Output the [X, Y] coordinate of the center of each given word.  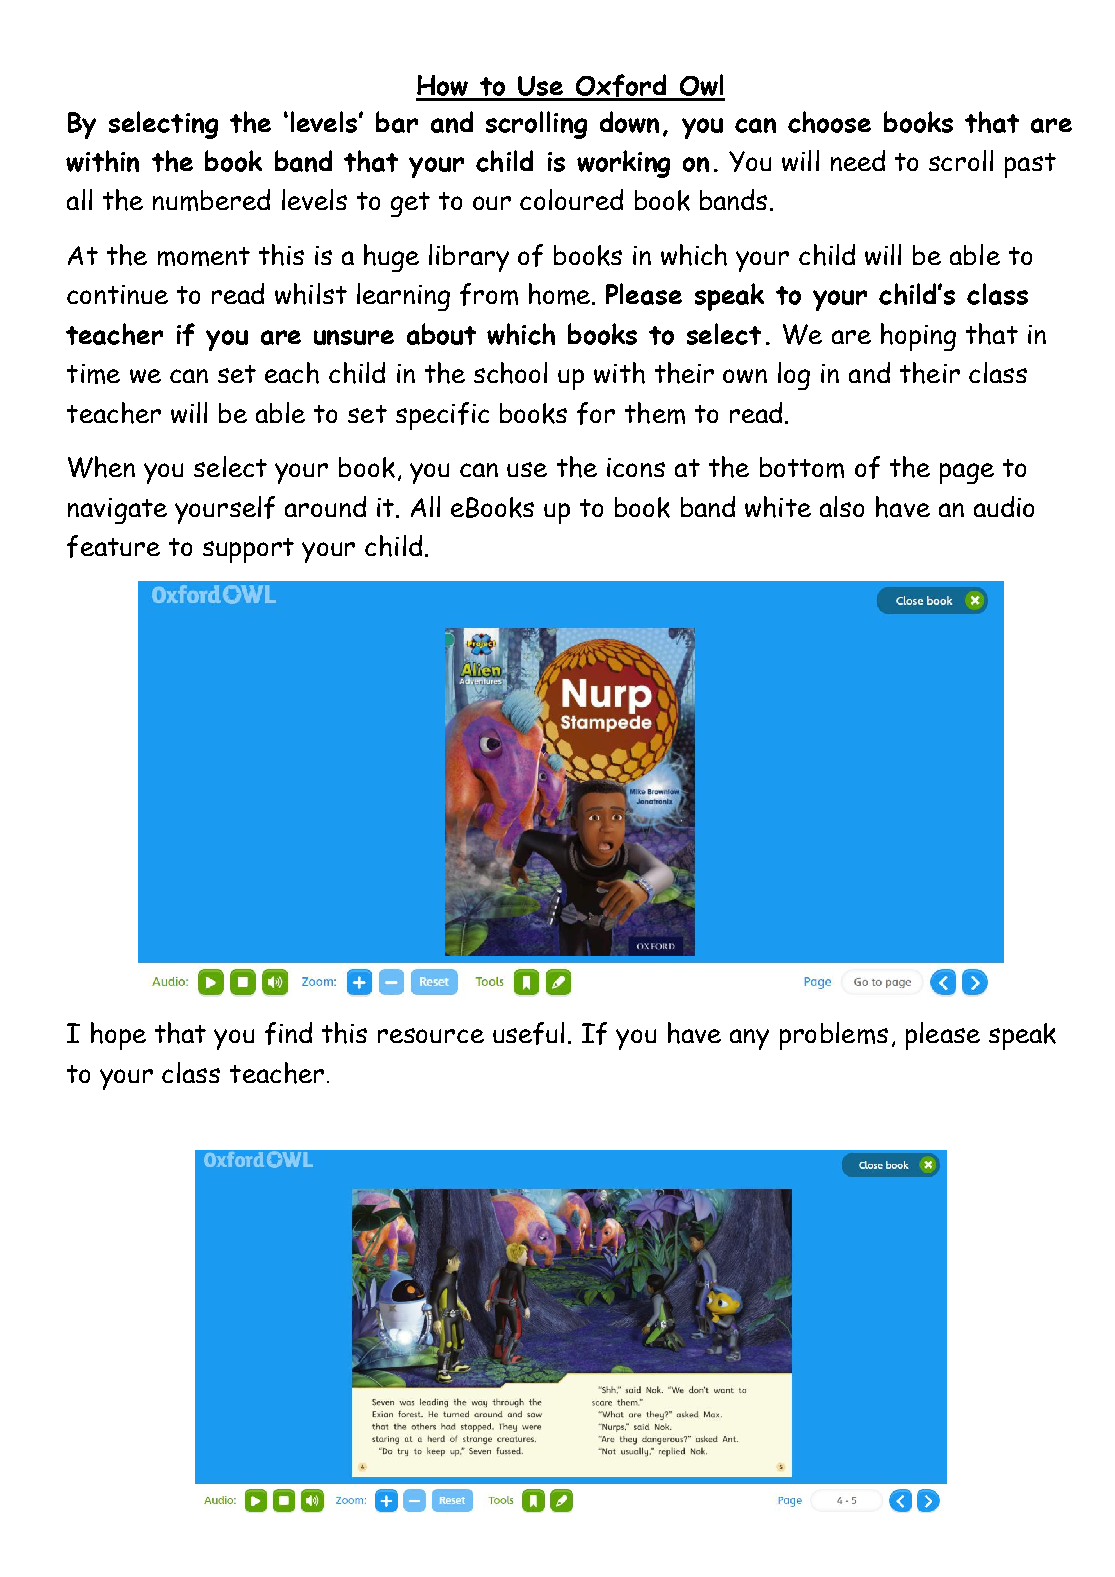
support [248, 550]
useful [528, 1033]
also [842, 506]
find [288, 1033]
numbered [211, 200]
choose [829, 122]
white [778, 507]
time [93, 374]
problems [834, 1036]
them [655, 413]
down [629, 122]
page [967, 473]
